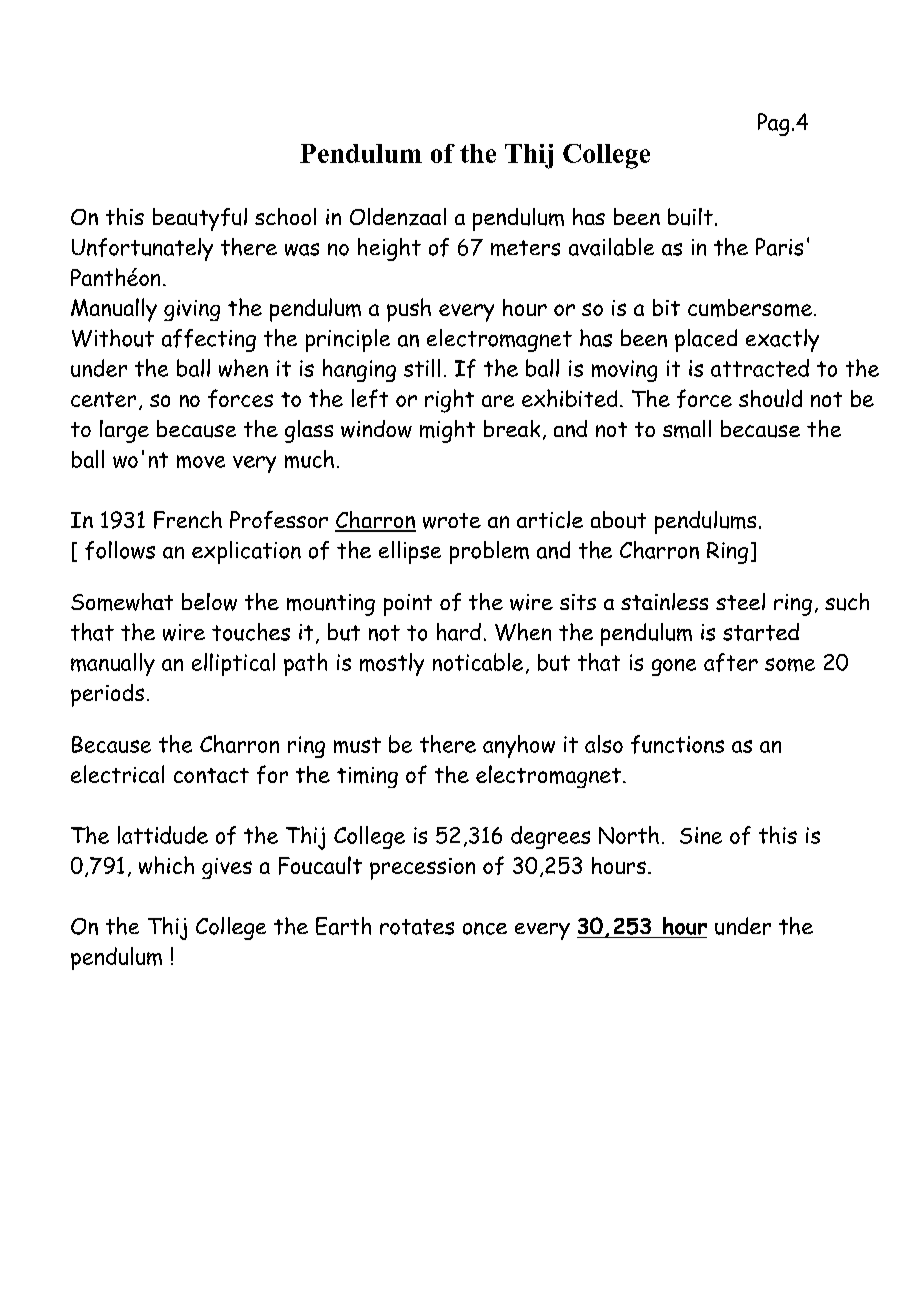 The width and height of the document is (924, 1308). I want to click on once, so click(485, 928).
